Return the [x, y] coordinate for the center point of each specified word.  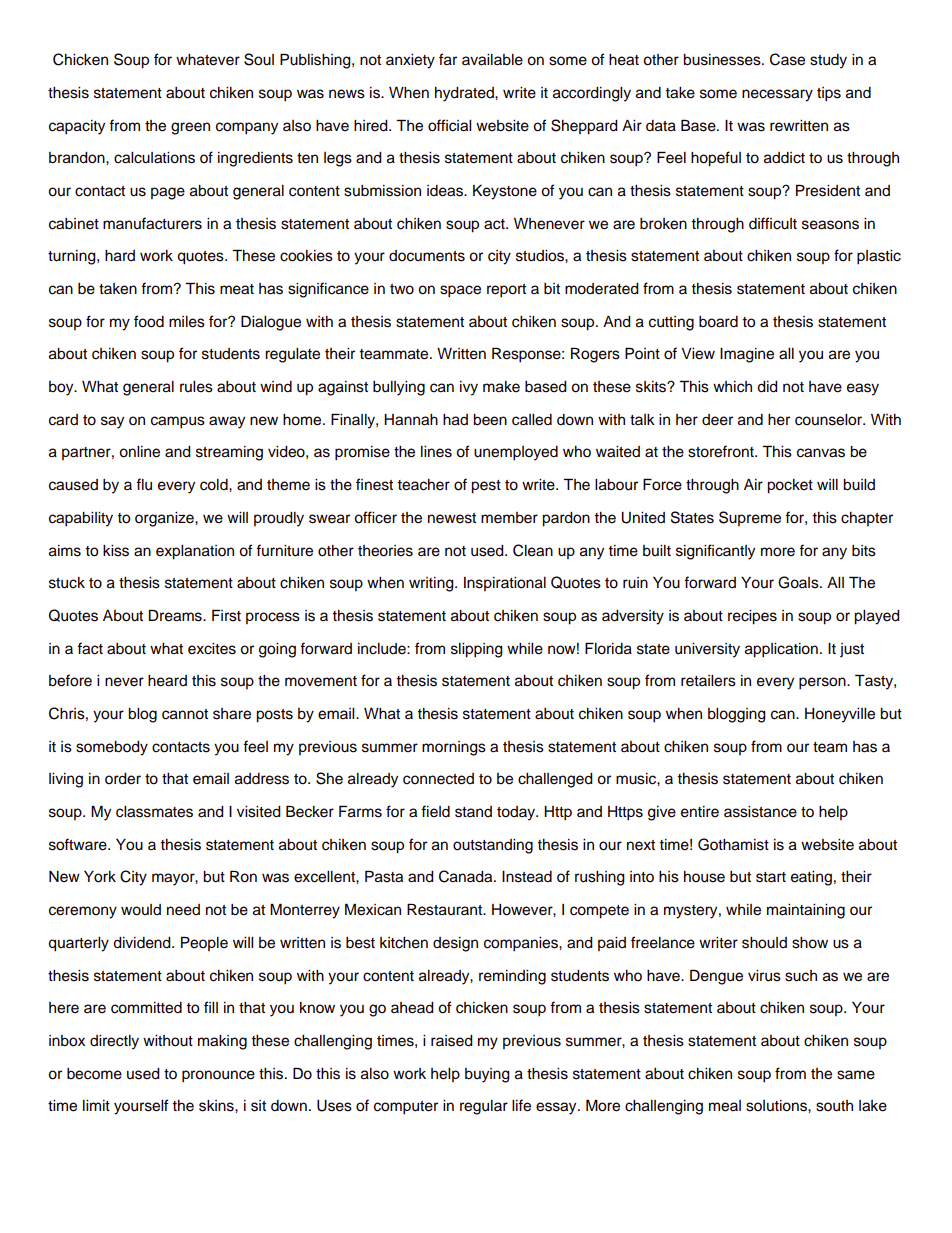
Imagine [747, 355]
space [460, 291]
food [149, 321]
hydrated [465, 94]
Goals [799, 582]
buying [487, 1075]
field [435, 811]
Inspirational [505, 584]
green [190, 128]
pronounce [218, 1076]
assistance [760, 812]
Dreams [176, 615]
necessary [777, 95]
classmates [154, 812]
